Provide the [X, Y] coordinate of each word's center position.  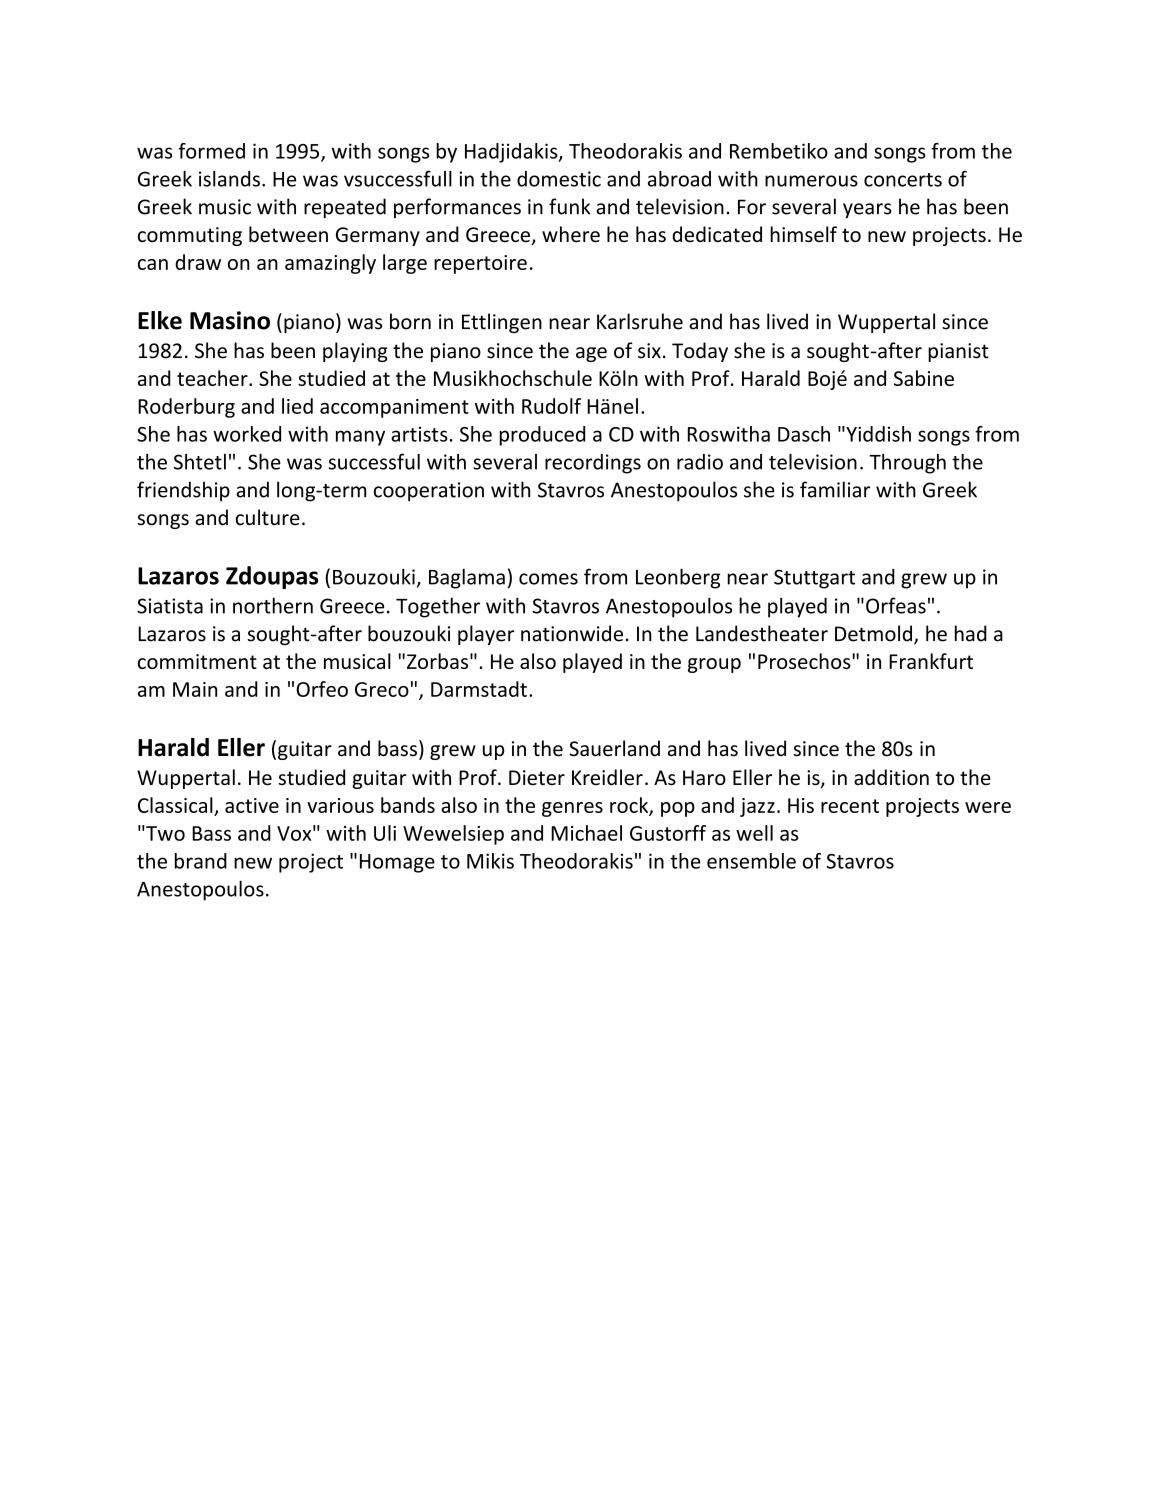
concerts [903, 180]
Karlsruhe [640, 321]
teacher [213, 378]
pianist [958, 352]
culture [268, 517]
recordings [593, 464]
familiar [835, 489]
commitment [197, 661]
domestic [559, 179]
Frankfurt [931, 661]
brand [201, 861]
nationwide [572, 633]
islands [229, 179]
